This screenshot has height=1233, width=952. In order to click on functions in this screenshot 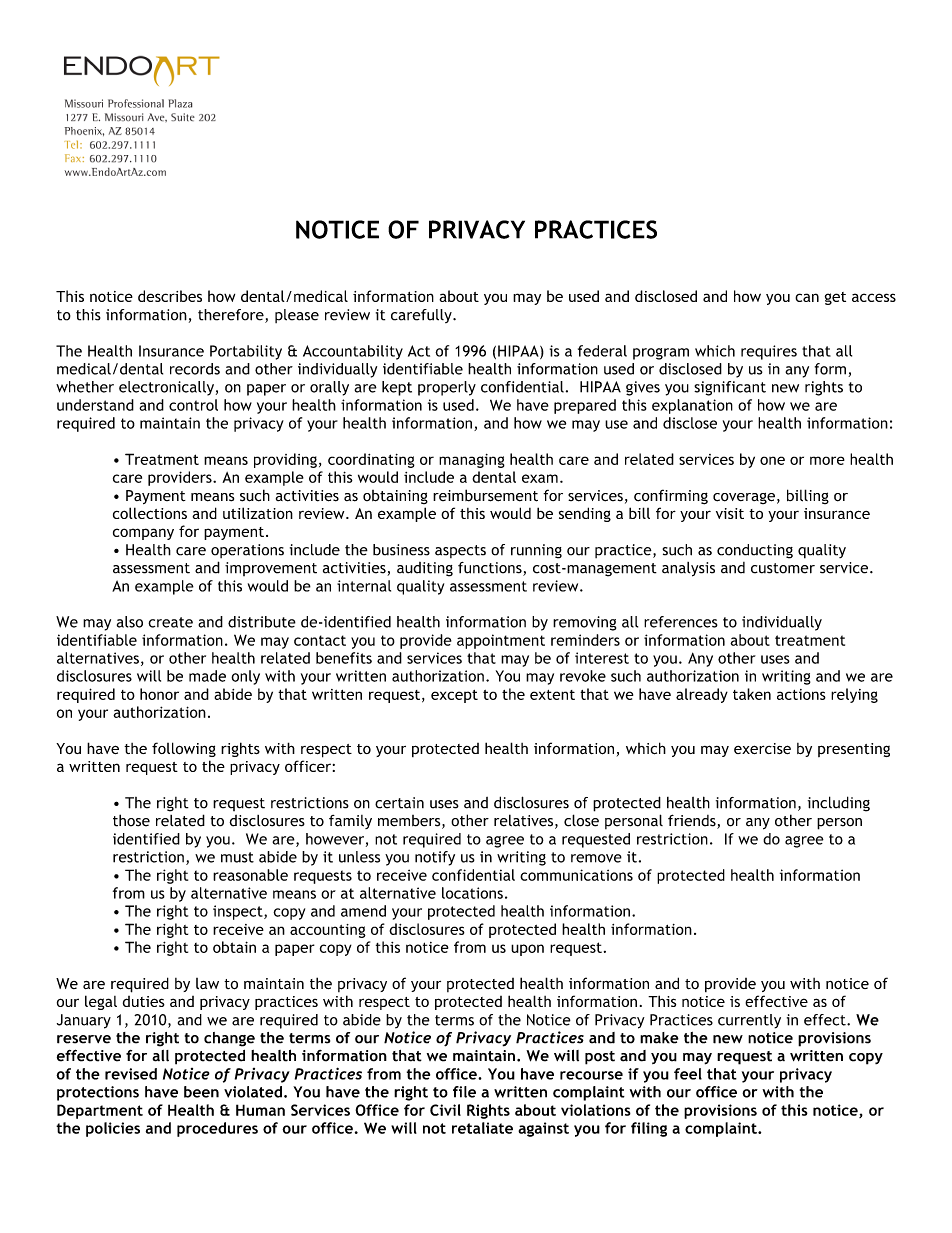, I will do `click(491, 569)`.
